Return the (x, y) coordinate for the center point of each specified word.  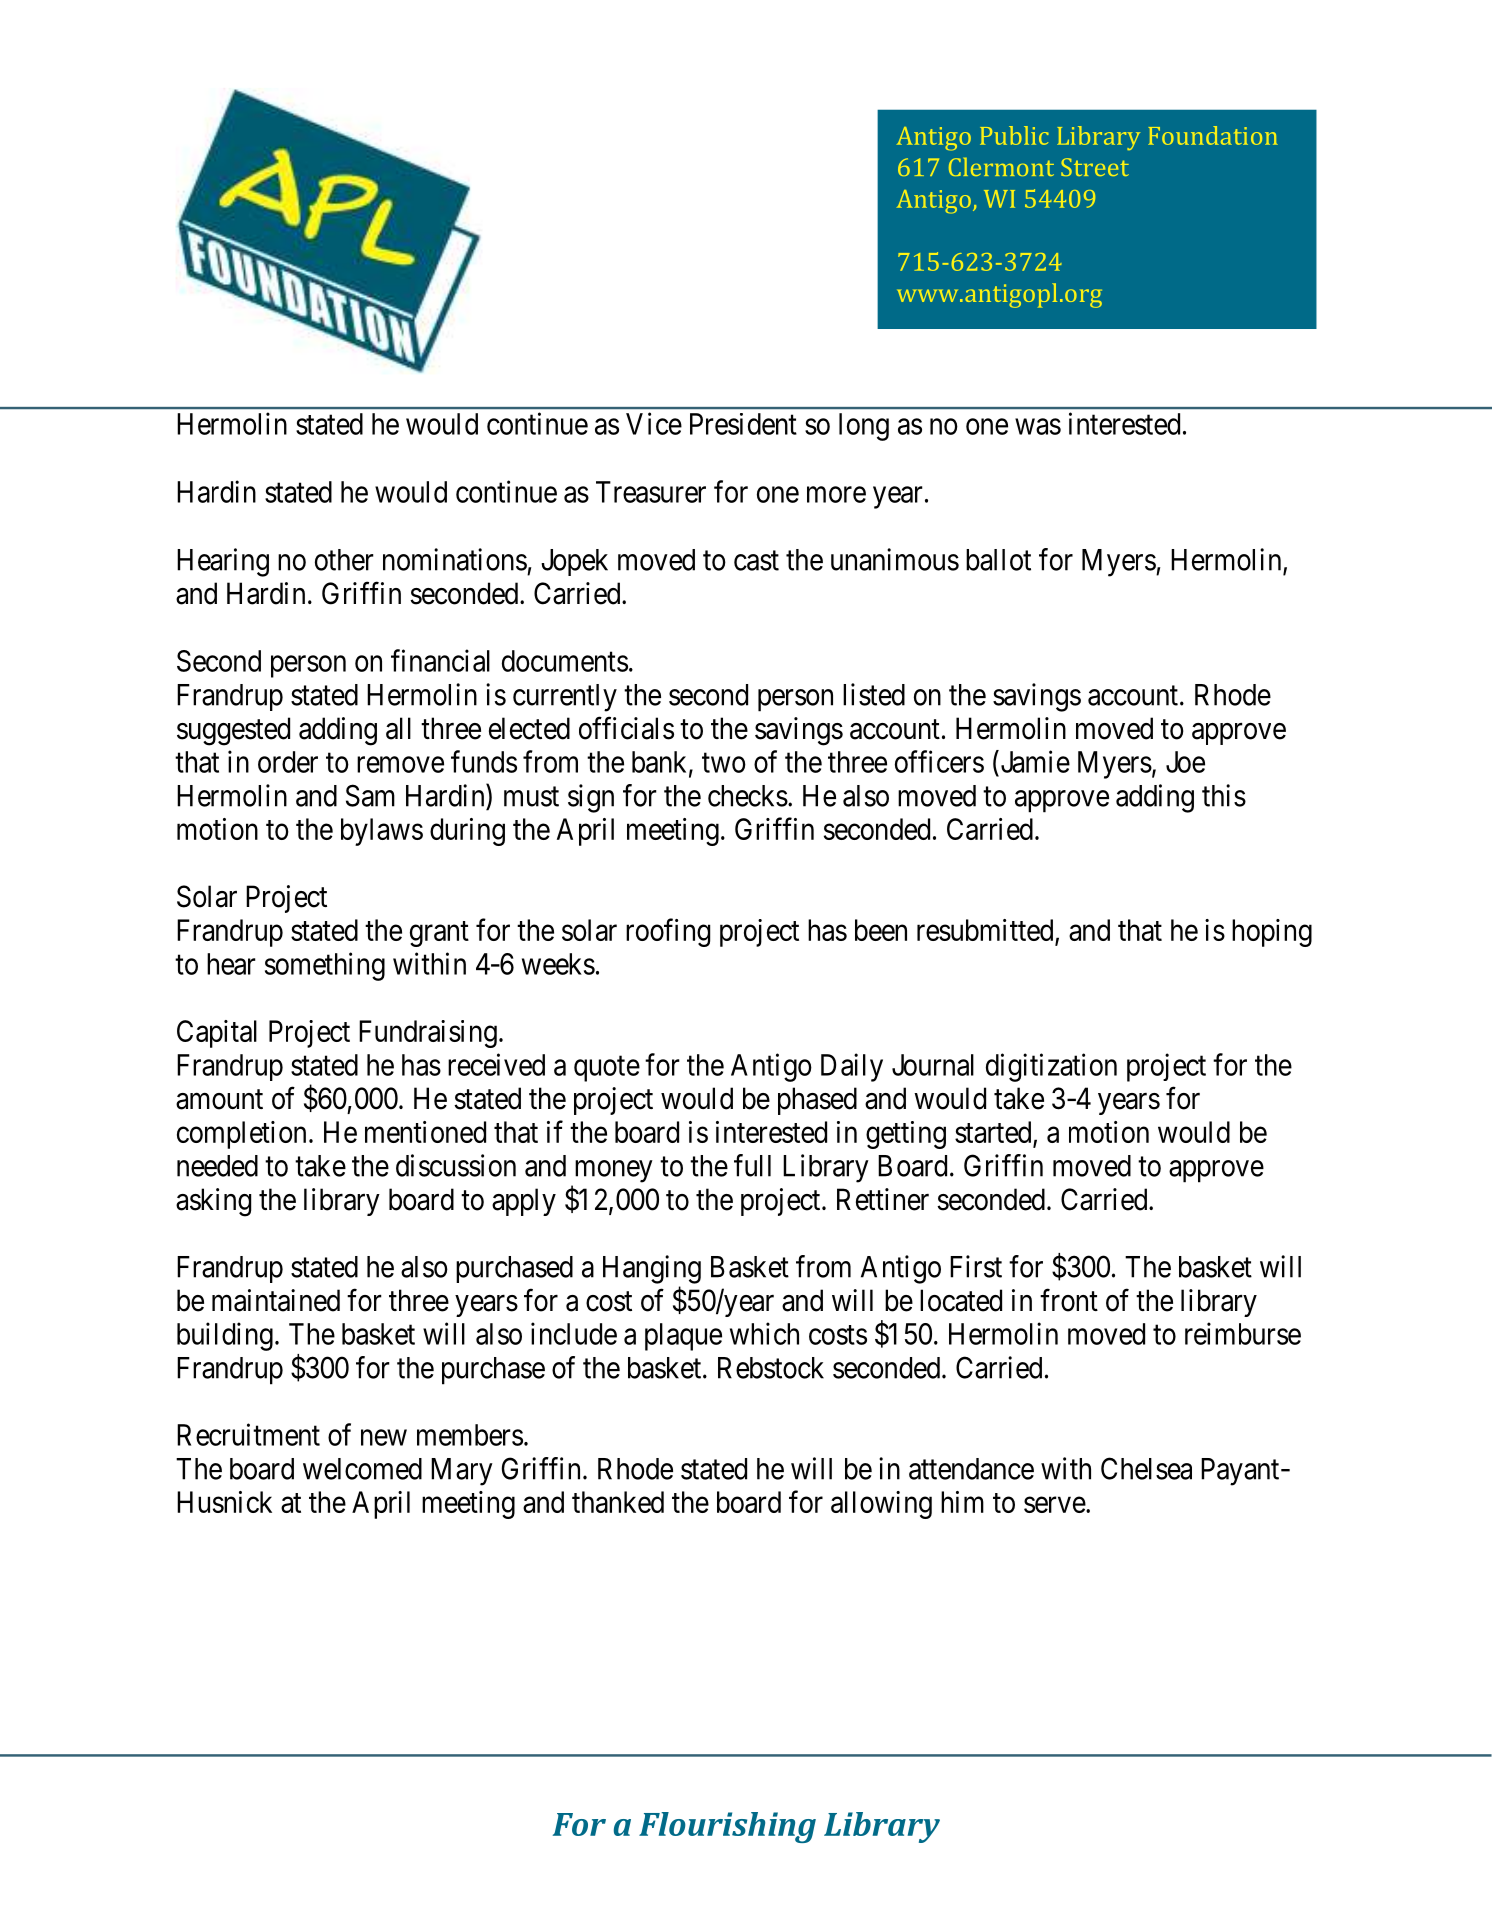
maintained (276, 1300)
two (724, 763)
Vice (654, 423)
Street (1095, 167)
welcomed (362, 1469)
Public (1014, 135)
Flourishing (727, 1827)
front (1069, 1300)
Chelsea (1146, 1468)
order (288, 762)
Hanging (652, 1269)
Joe (1185, 762)
